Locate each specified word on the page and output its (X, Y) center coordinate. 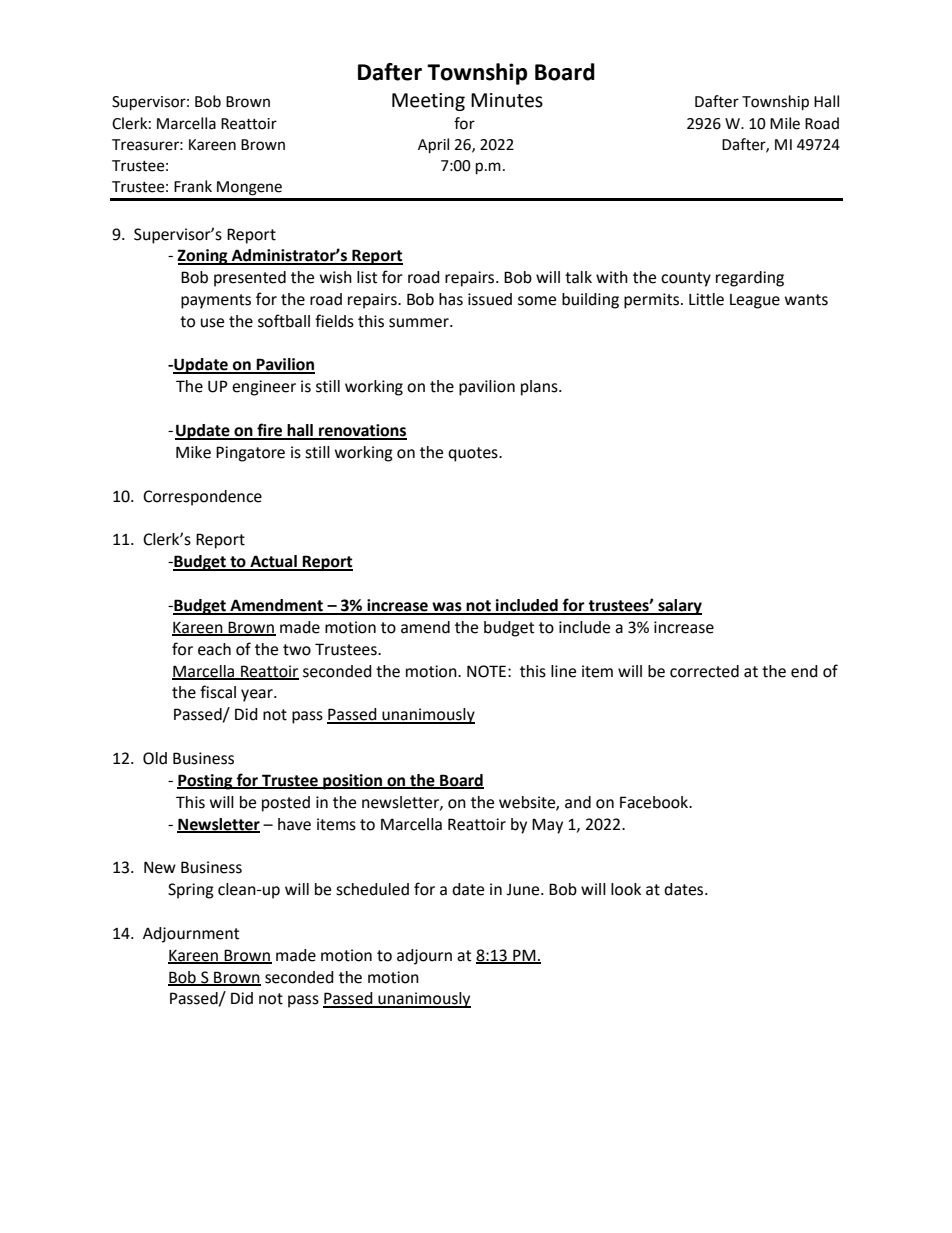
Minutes (507, 100)
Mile (785, 123)
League (755, 301)
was (447, 608)
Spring (191, 891)
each (214, 649)
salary (679, 607)
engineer (264, 388)
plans (540, 388)
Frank (193, 186)
